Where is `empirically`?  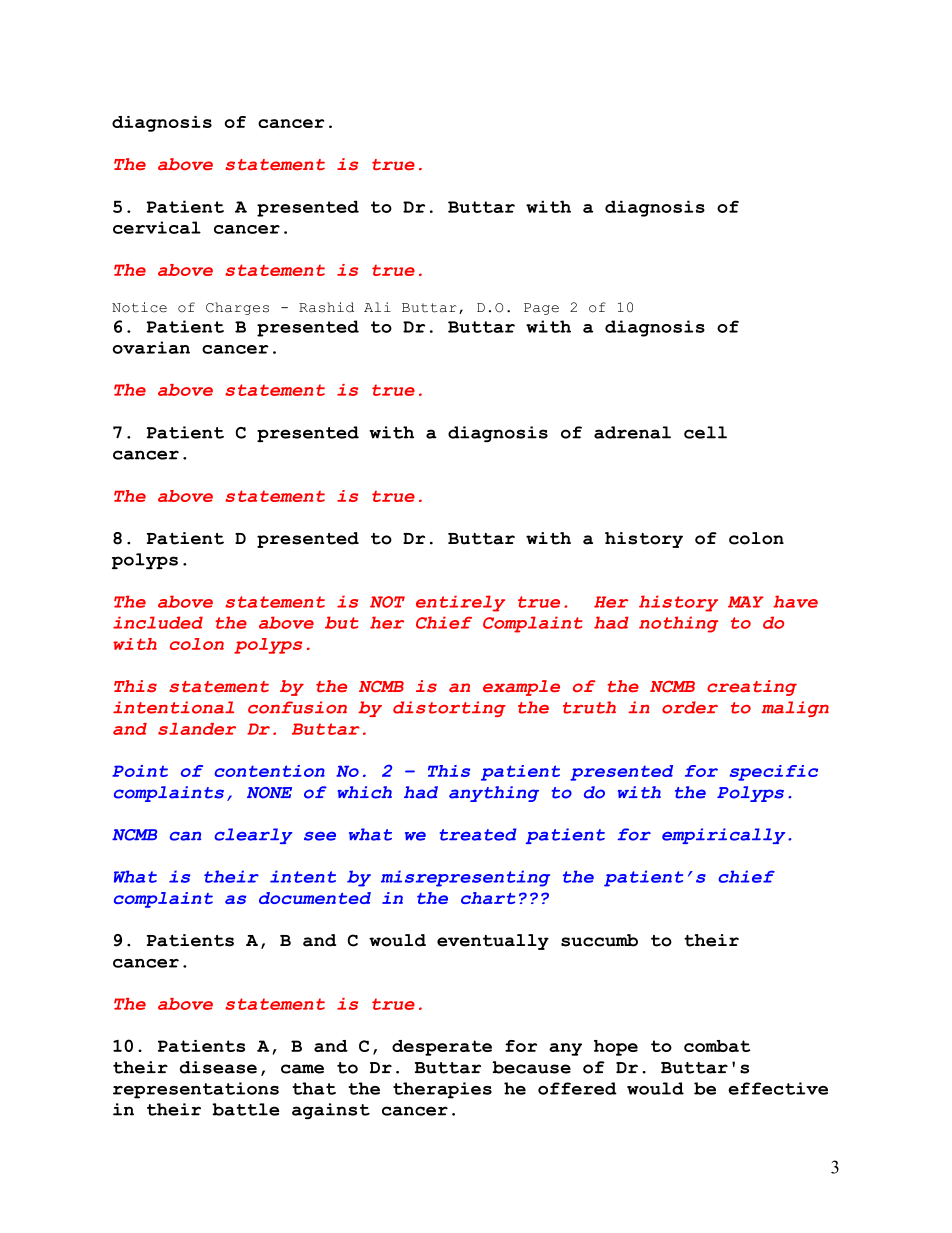
empirically is located at coordinates (723, 836).
